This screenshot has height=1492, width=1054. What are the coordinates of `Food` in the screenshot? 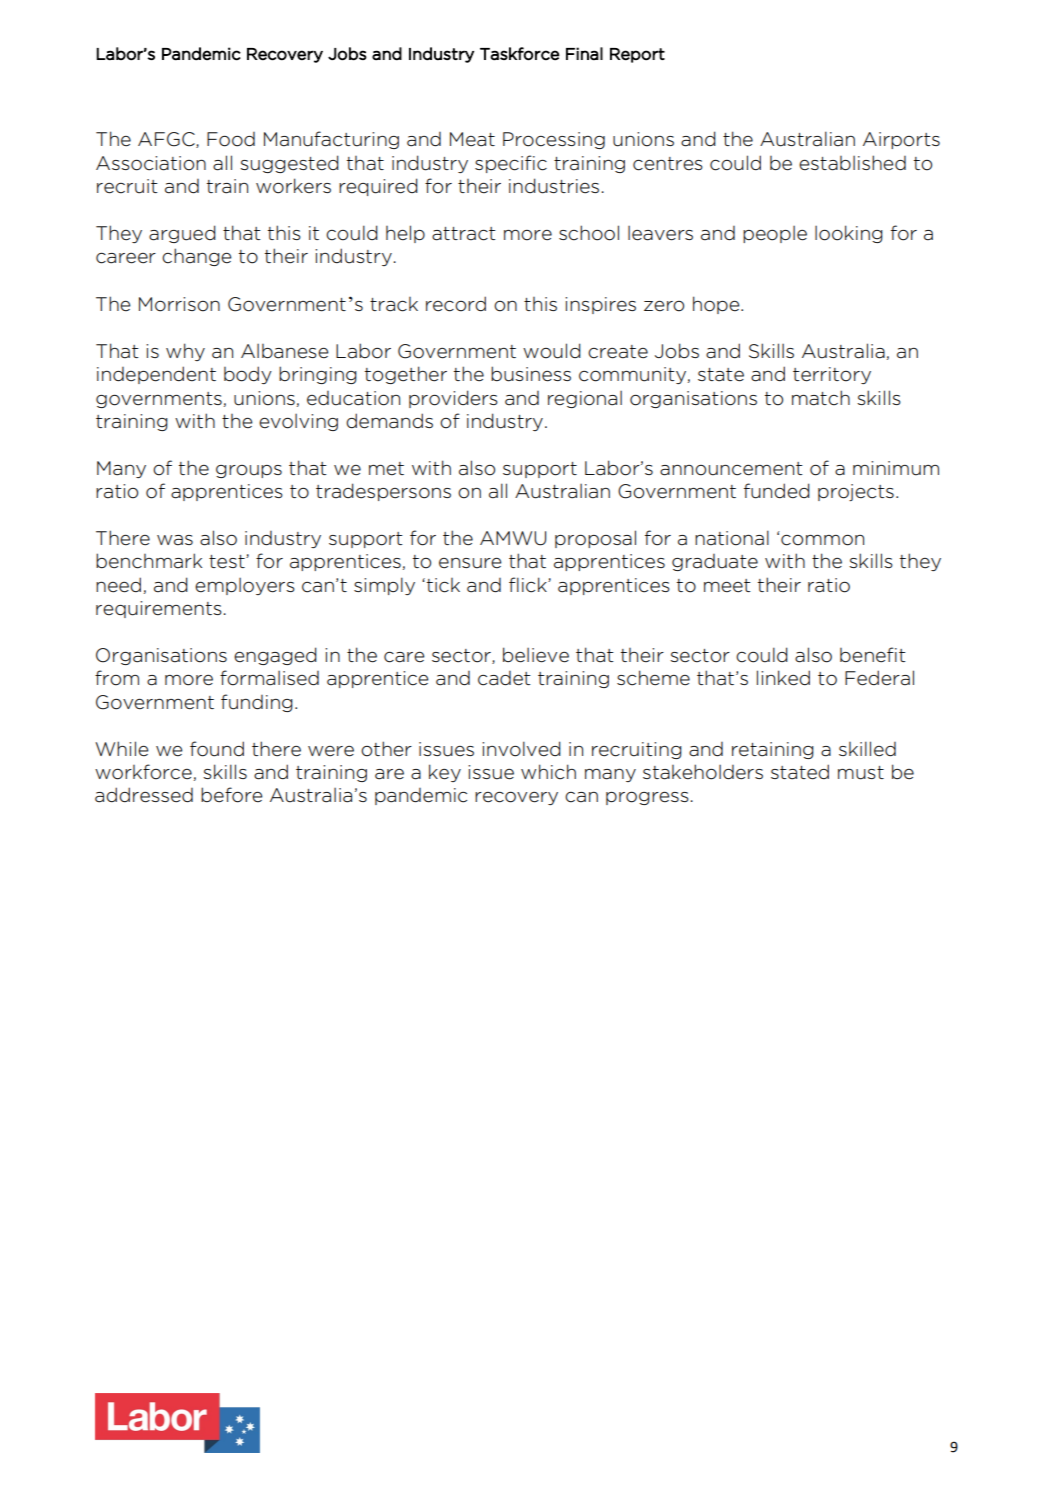 It's located at (231, 139).
